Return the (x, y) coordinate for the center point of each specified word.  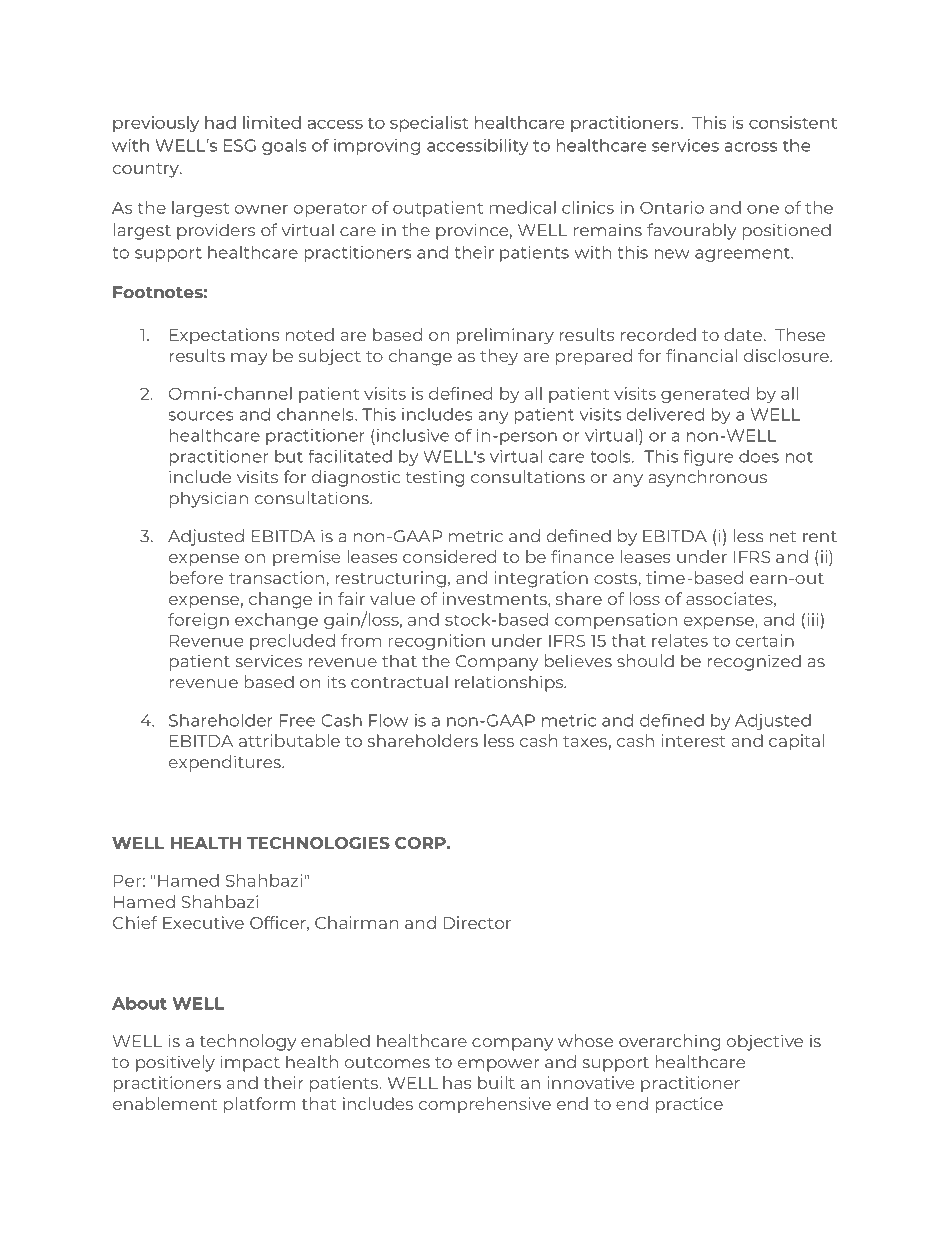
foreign (198, 621)
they (499, 357)
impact (250, 1063)
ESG (240, 145)
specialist (429, 124)
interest (693, 740)
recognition (436, 642)
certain (765, 640)
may (249, 359)
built (496, 1082)
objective (765, 1042)
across (750, 147)
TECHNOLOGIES (318, 843)
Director (477, 922)
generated (705, 395)
